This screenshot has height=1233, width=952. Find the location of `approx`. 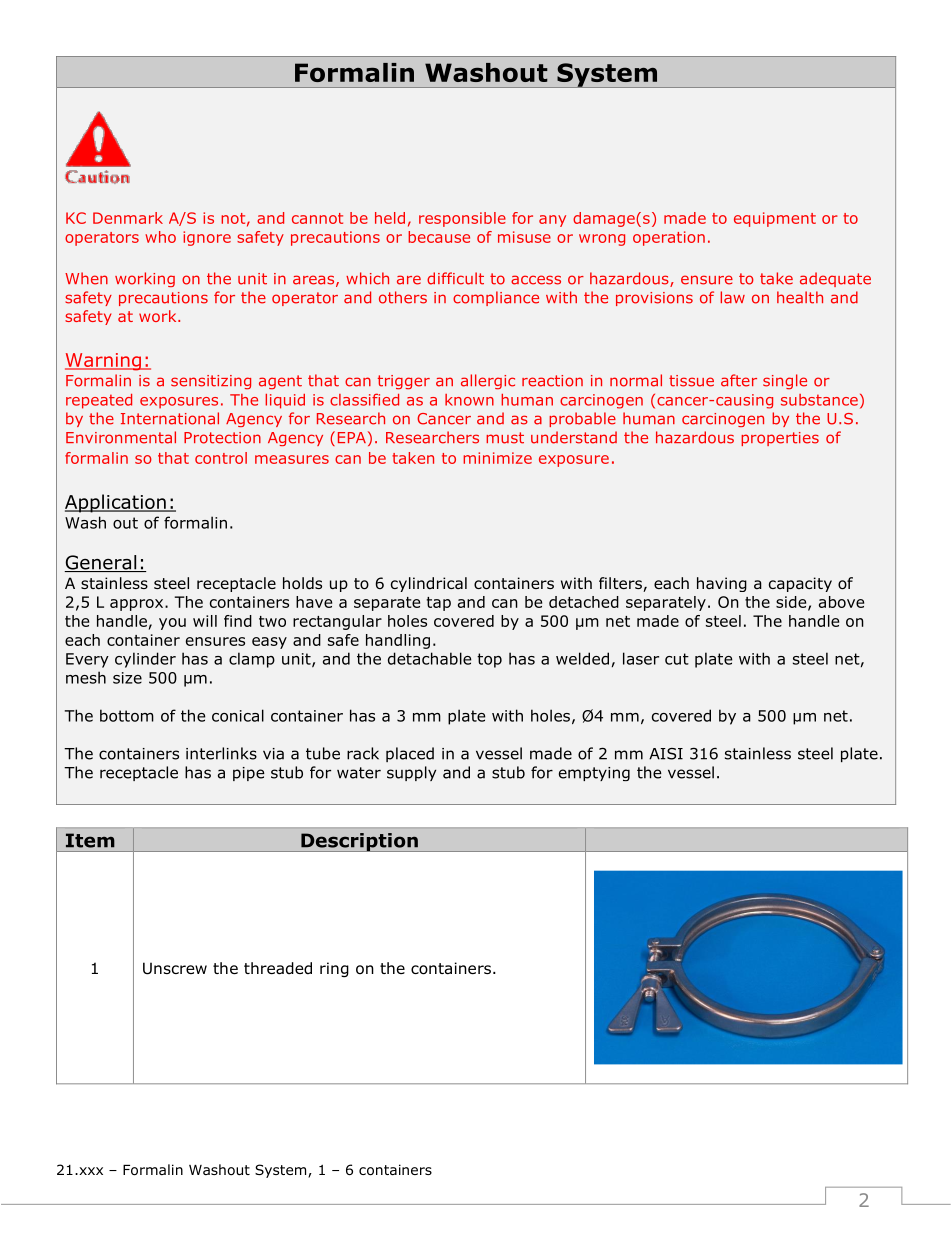

approx is located at coordinates (138, 605).
